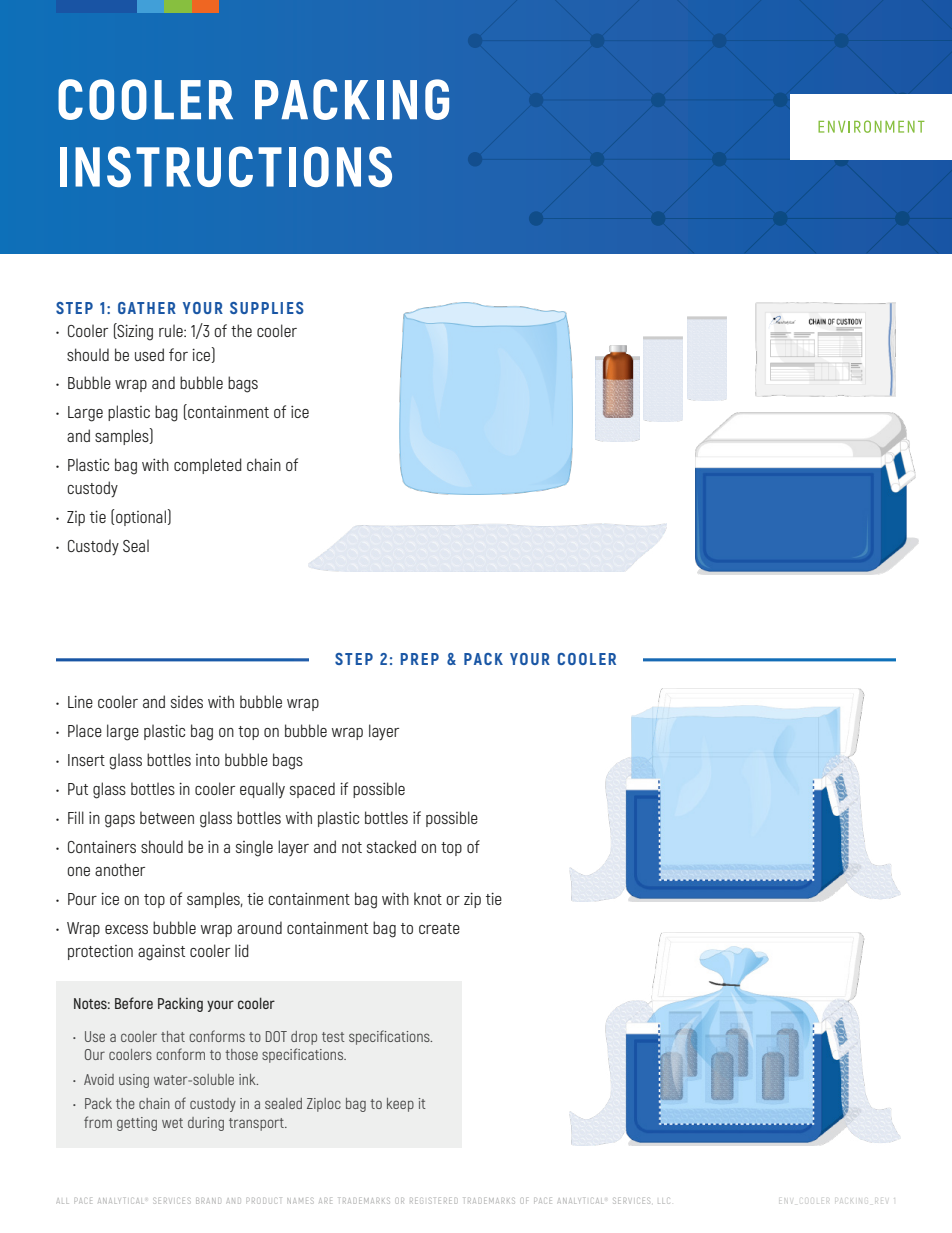  What do you see at coordinates (172, 330) in the screenshot?
I see `rule` at bounding box center [172, 330].
